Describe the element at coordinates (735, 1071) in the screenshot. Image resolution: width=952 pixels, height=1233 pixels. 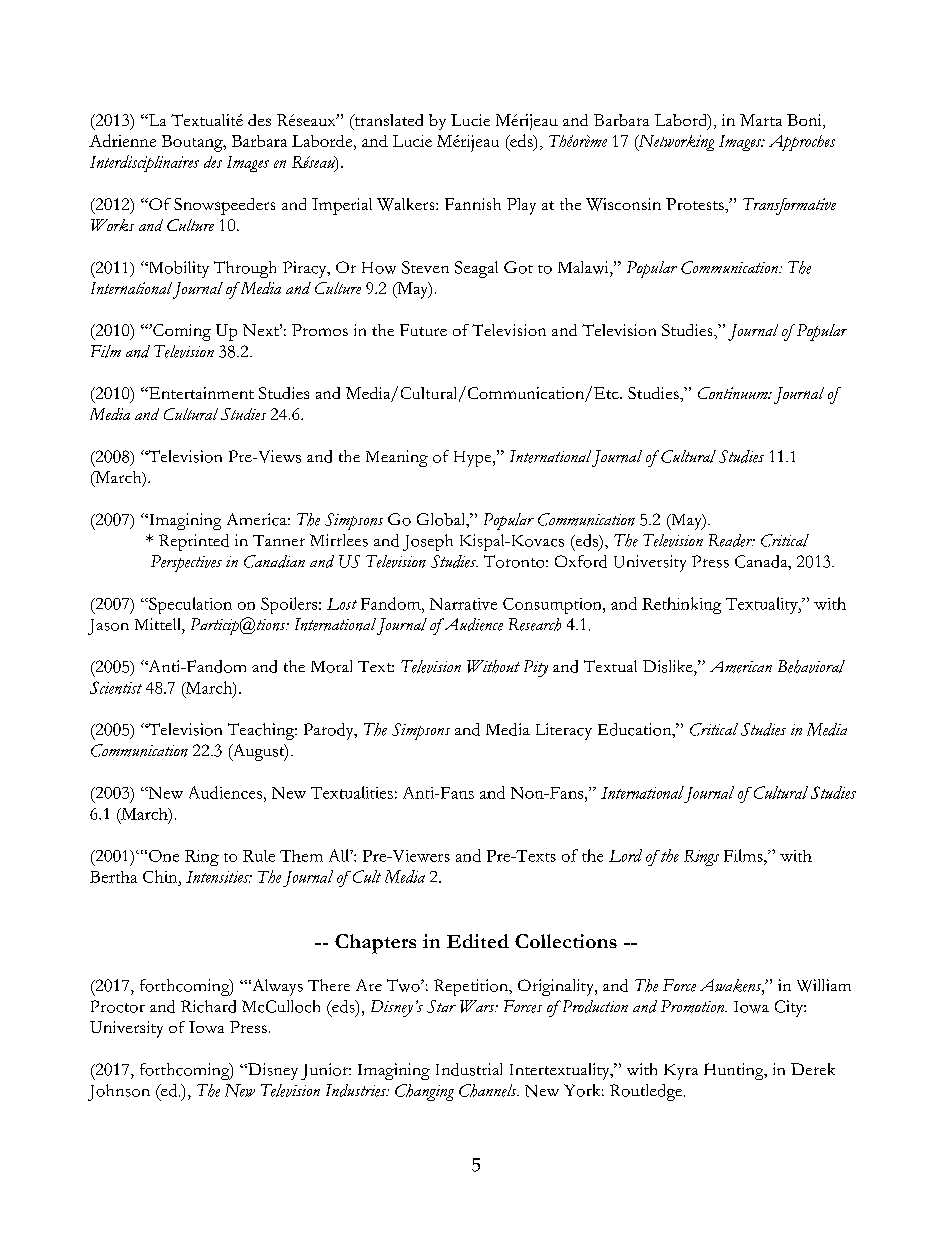
I see `Hunting` at that location.
